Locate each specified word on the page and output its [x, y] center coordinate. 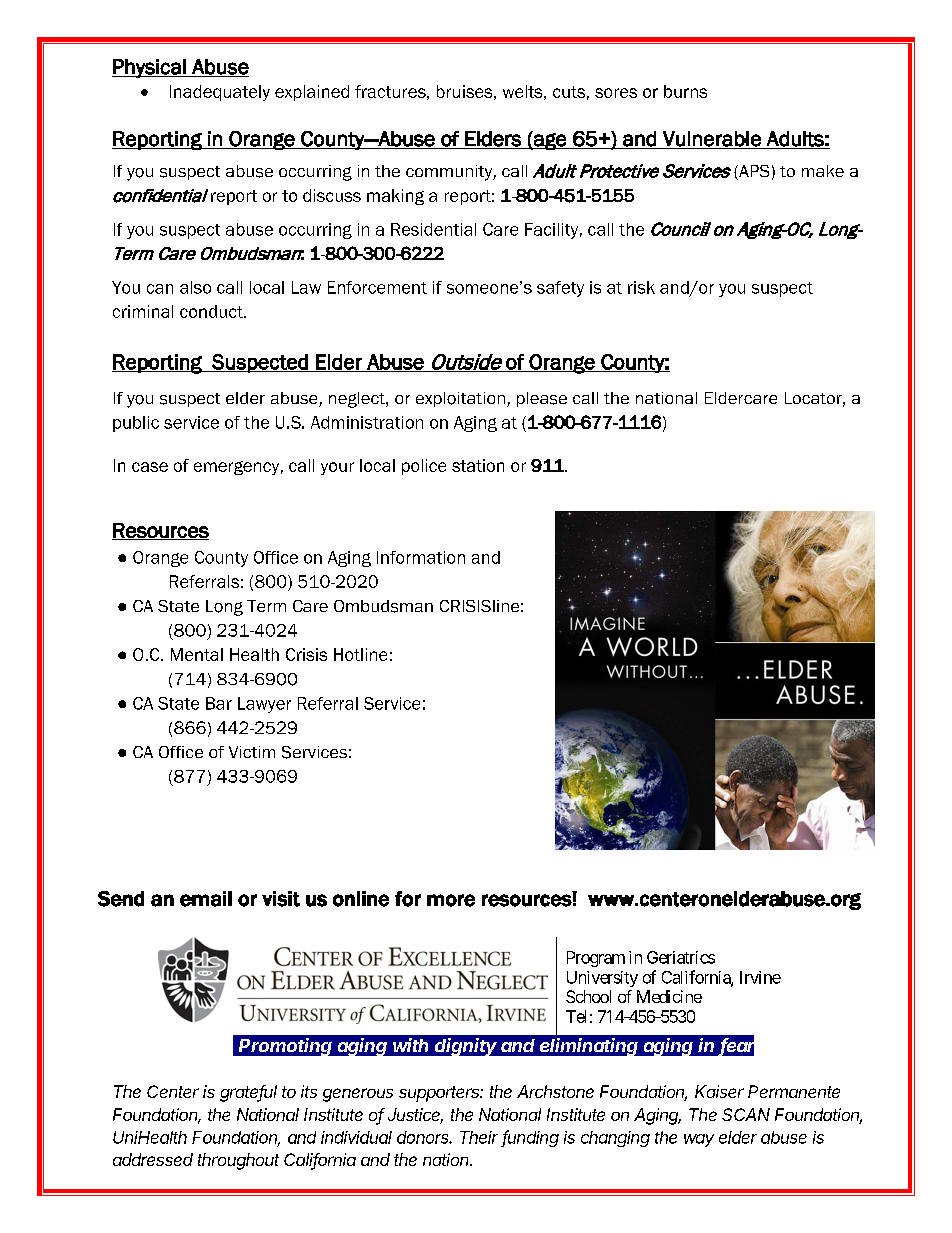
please [542, 399]
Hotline [360, 654]
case [150, 467]
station [478, 465]
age [550, 140]
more [451, 900]
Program [596, 959]
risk [641, 287]
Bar [219, 703]
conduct [212, 311]
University [602, 979]
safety [560, 289]
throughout [238, 1161]
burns [685, 91]
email [206, 899]
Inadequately [220, 93]
